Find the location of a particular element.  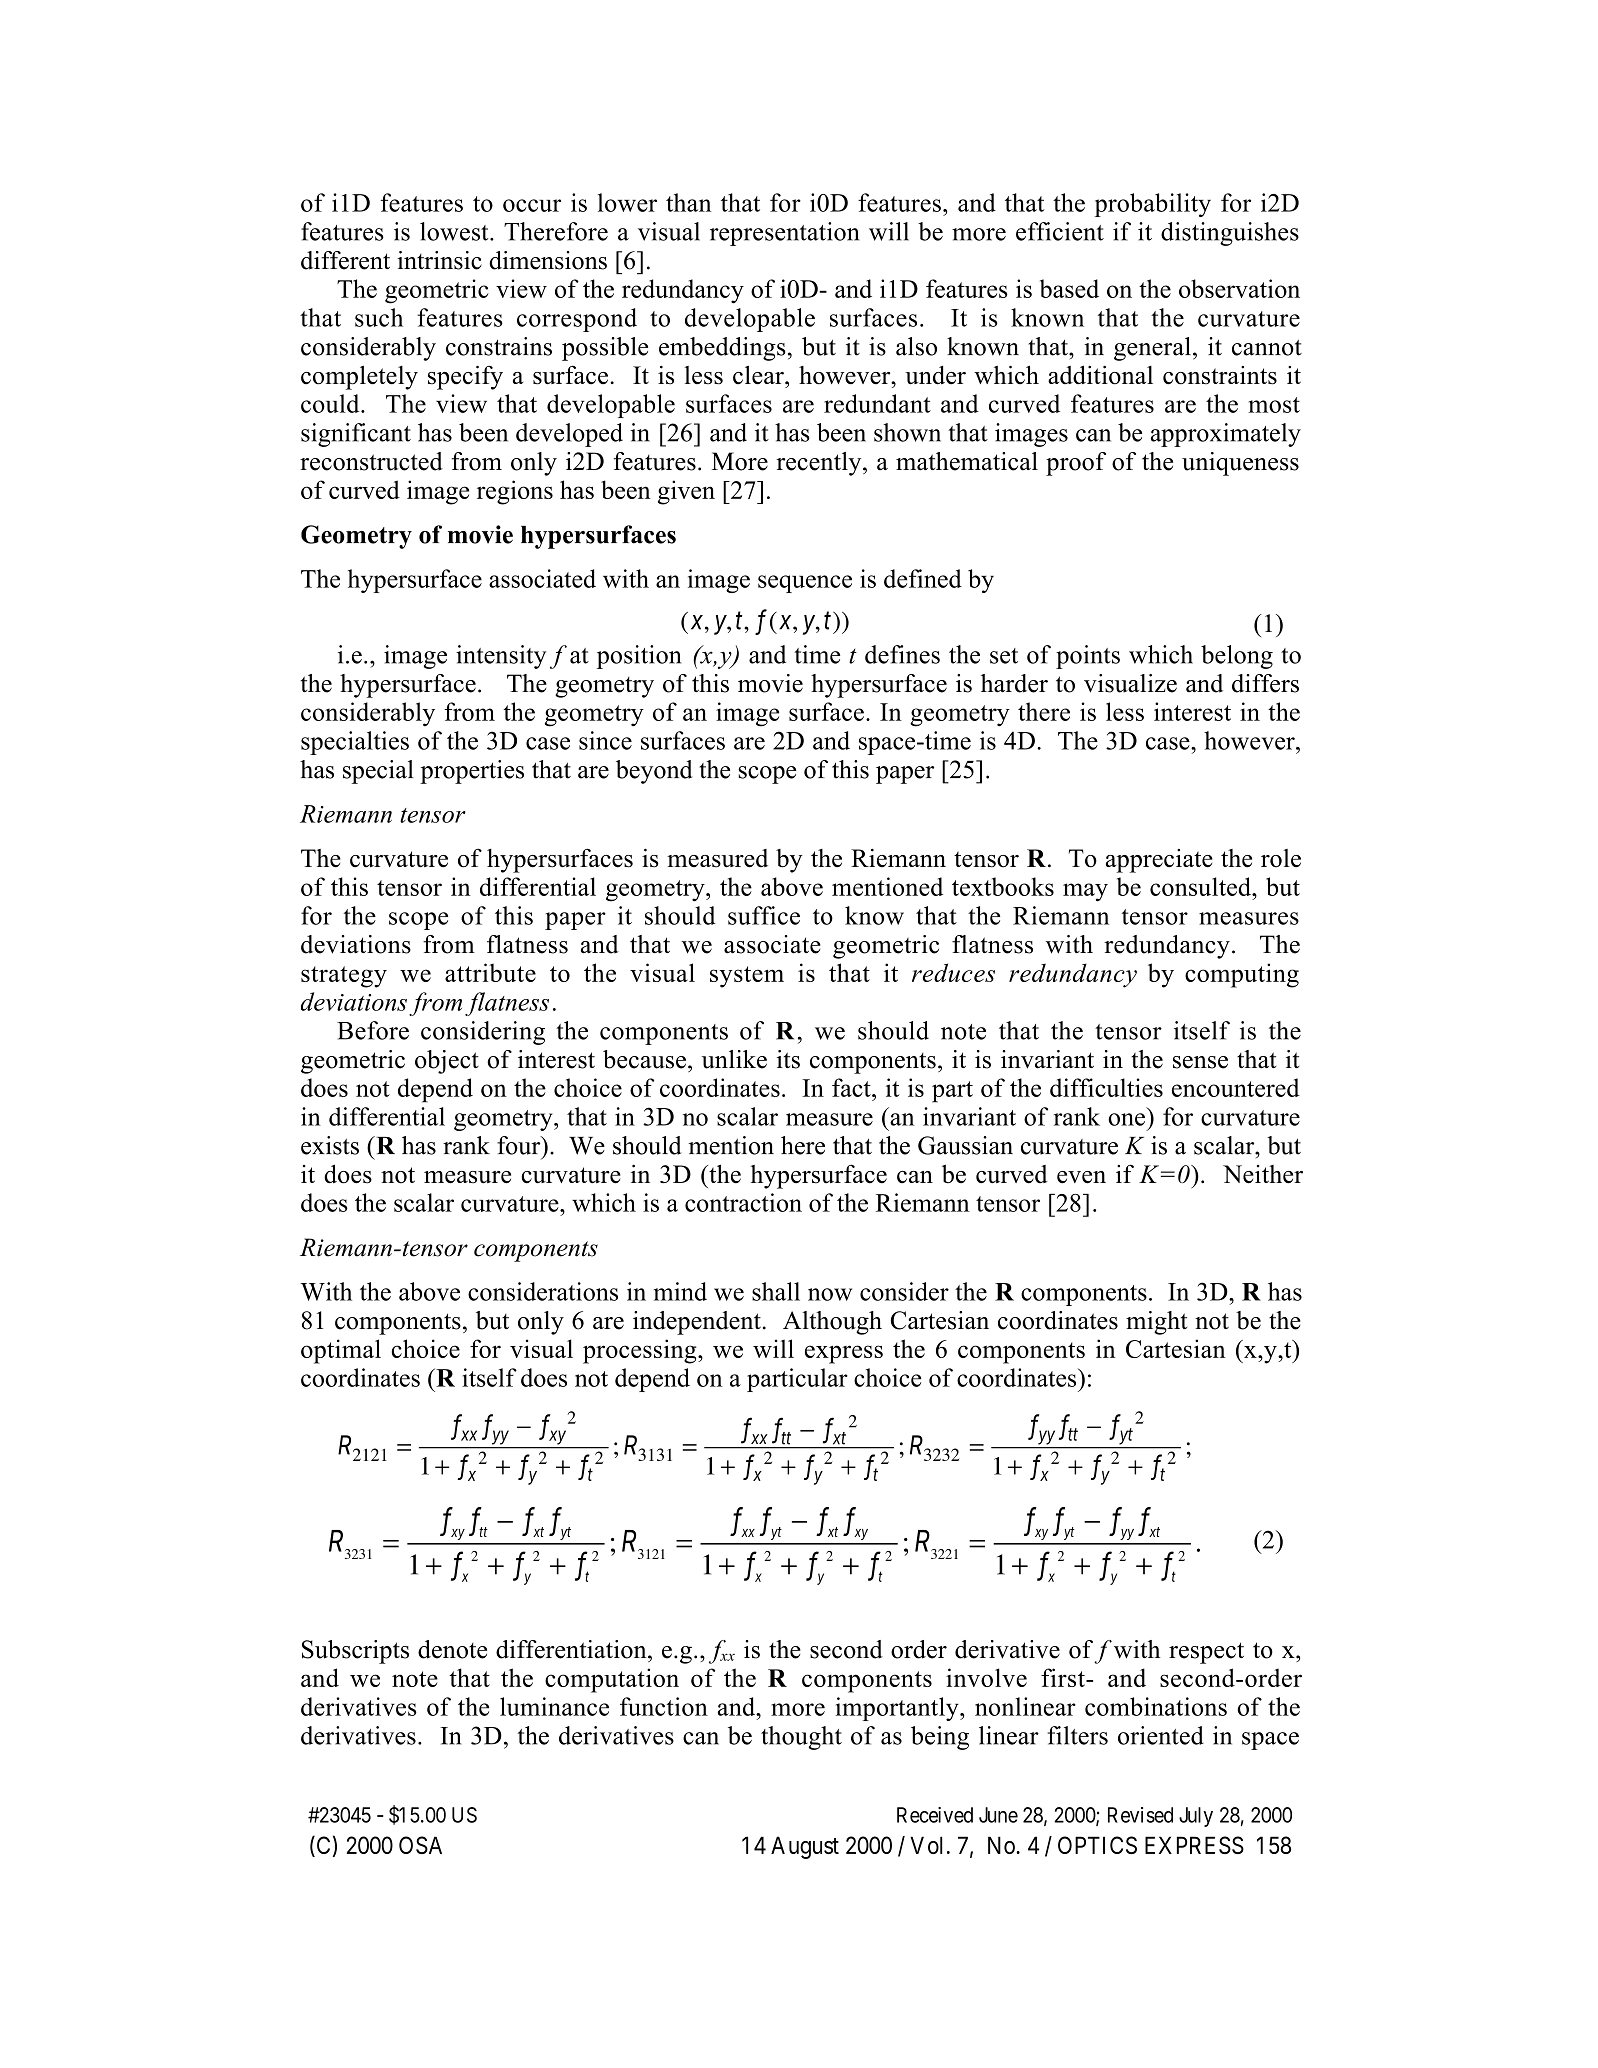

properties is located at coordinates (472, 772).
